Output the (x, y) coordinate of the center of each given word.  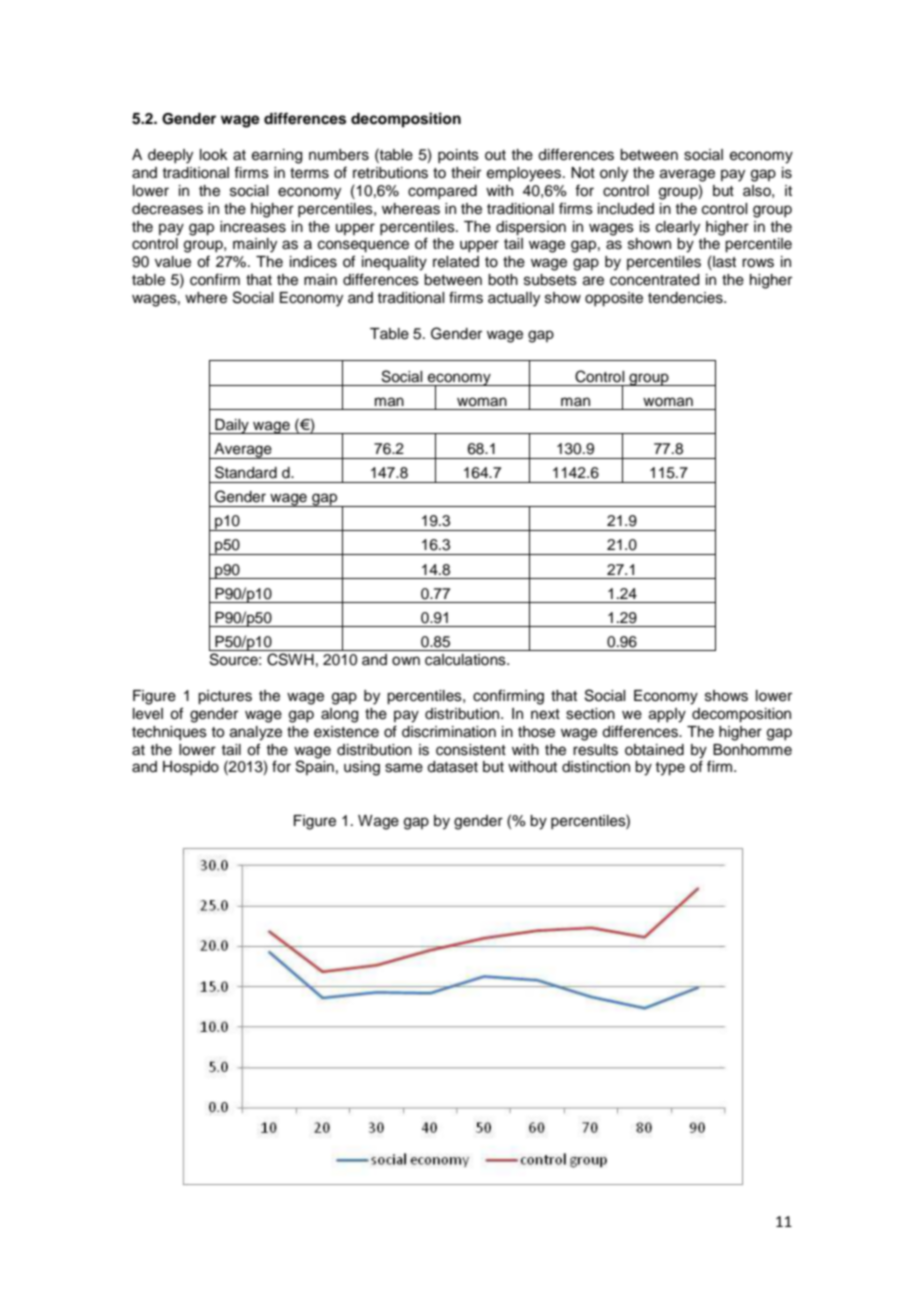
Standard (246, 472)
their (466, 173)
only (614, 174)
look (214, 155)
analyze (256, 733)
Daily (232, 426)
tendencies (686, 298)
